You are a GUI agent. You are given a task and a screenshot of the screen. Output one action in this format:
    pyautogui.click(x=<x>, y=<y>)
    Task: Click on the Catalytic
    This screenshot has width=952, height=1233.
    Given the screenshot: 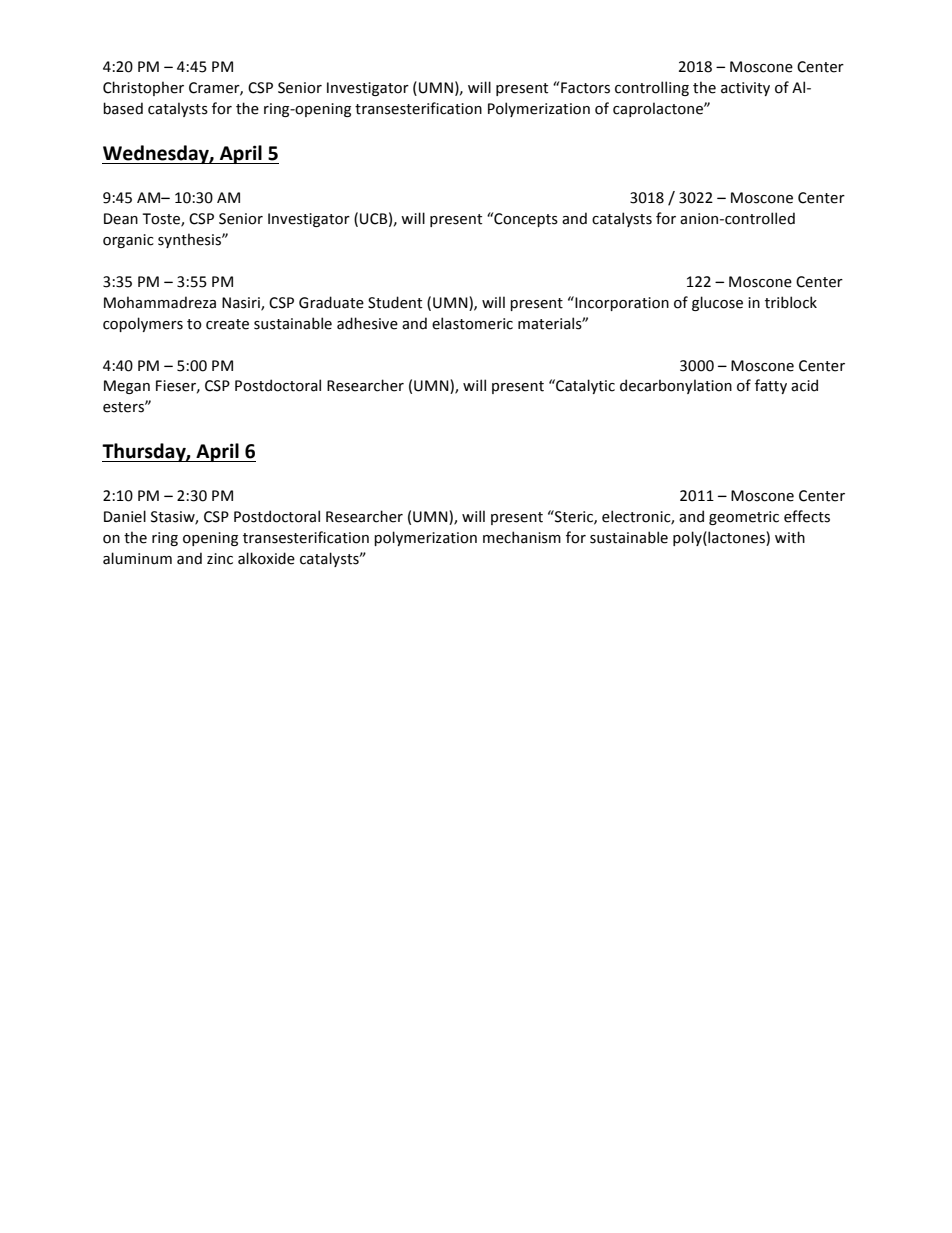 What is the action you would take?
    pyautogui.click(x=584, y=386)
